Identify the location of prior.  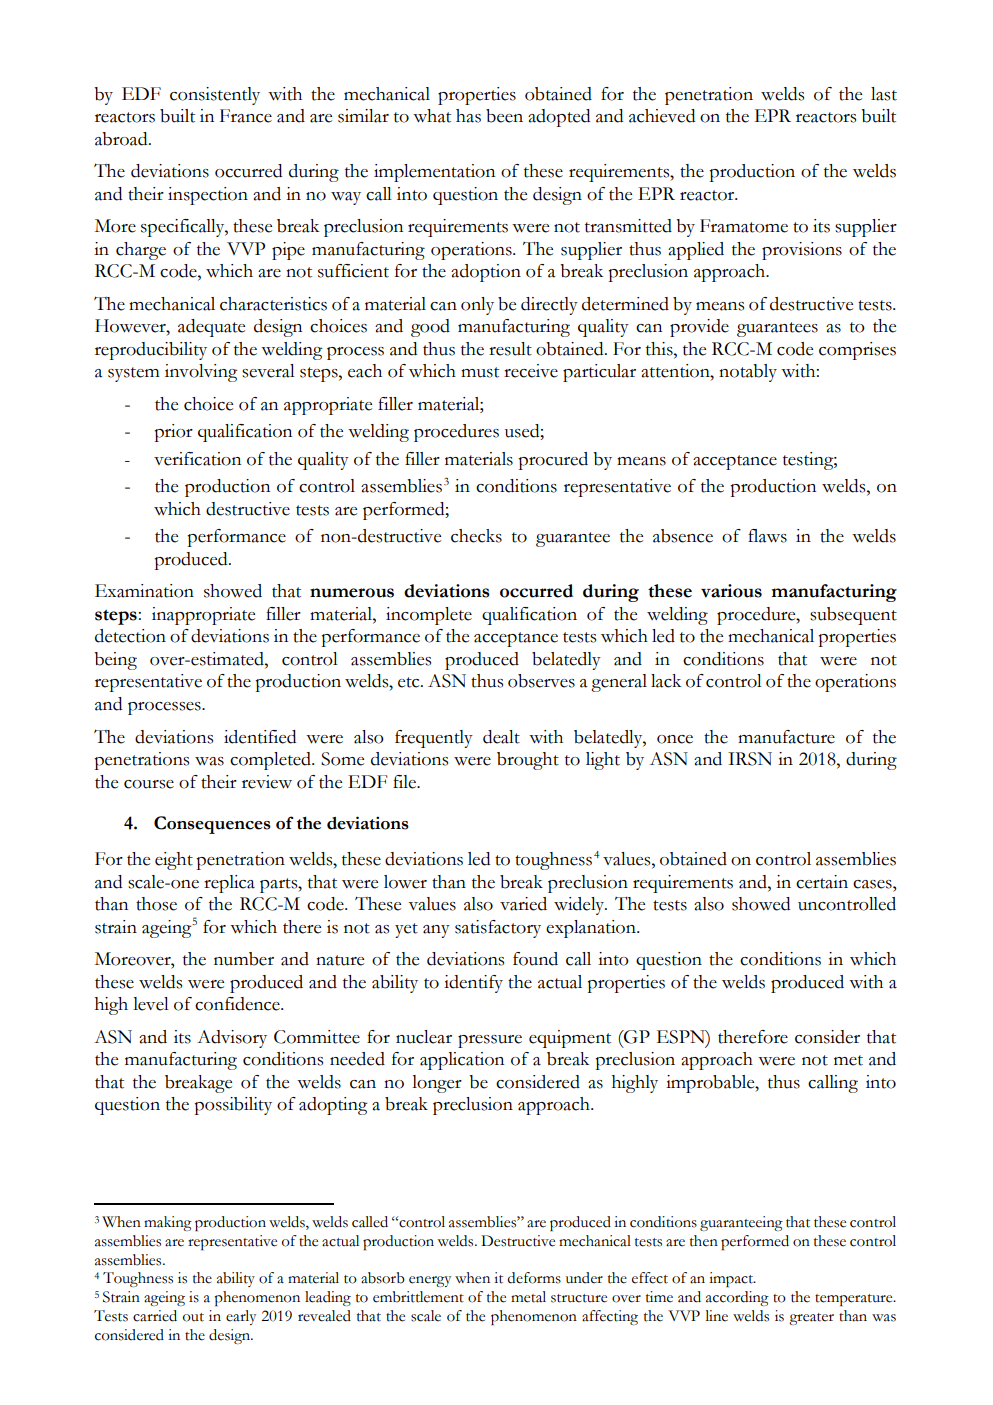
(173, 433).
